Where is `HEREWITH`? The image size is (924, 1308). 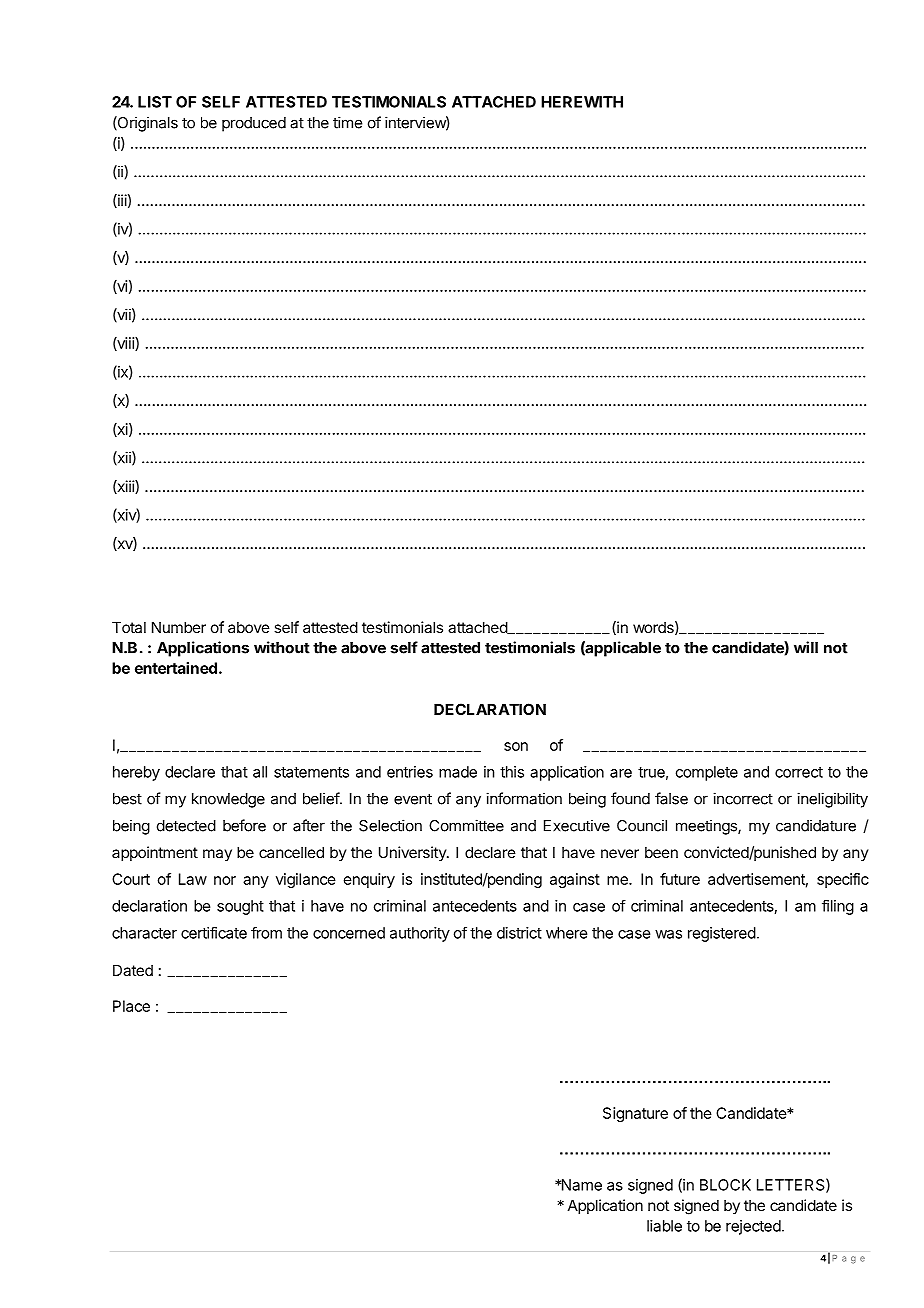
HEREWITH is located at coordinates (582, 102).
